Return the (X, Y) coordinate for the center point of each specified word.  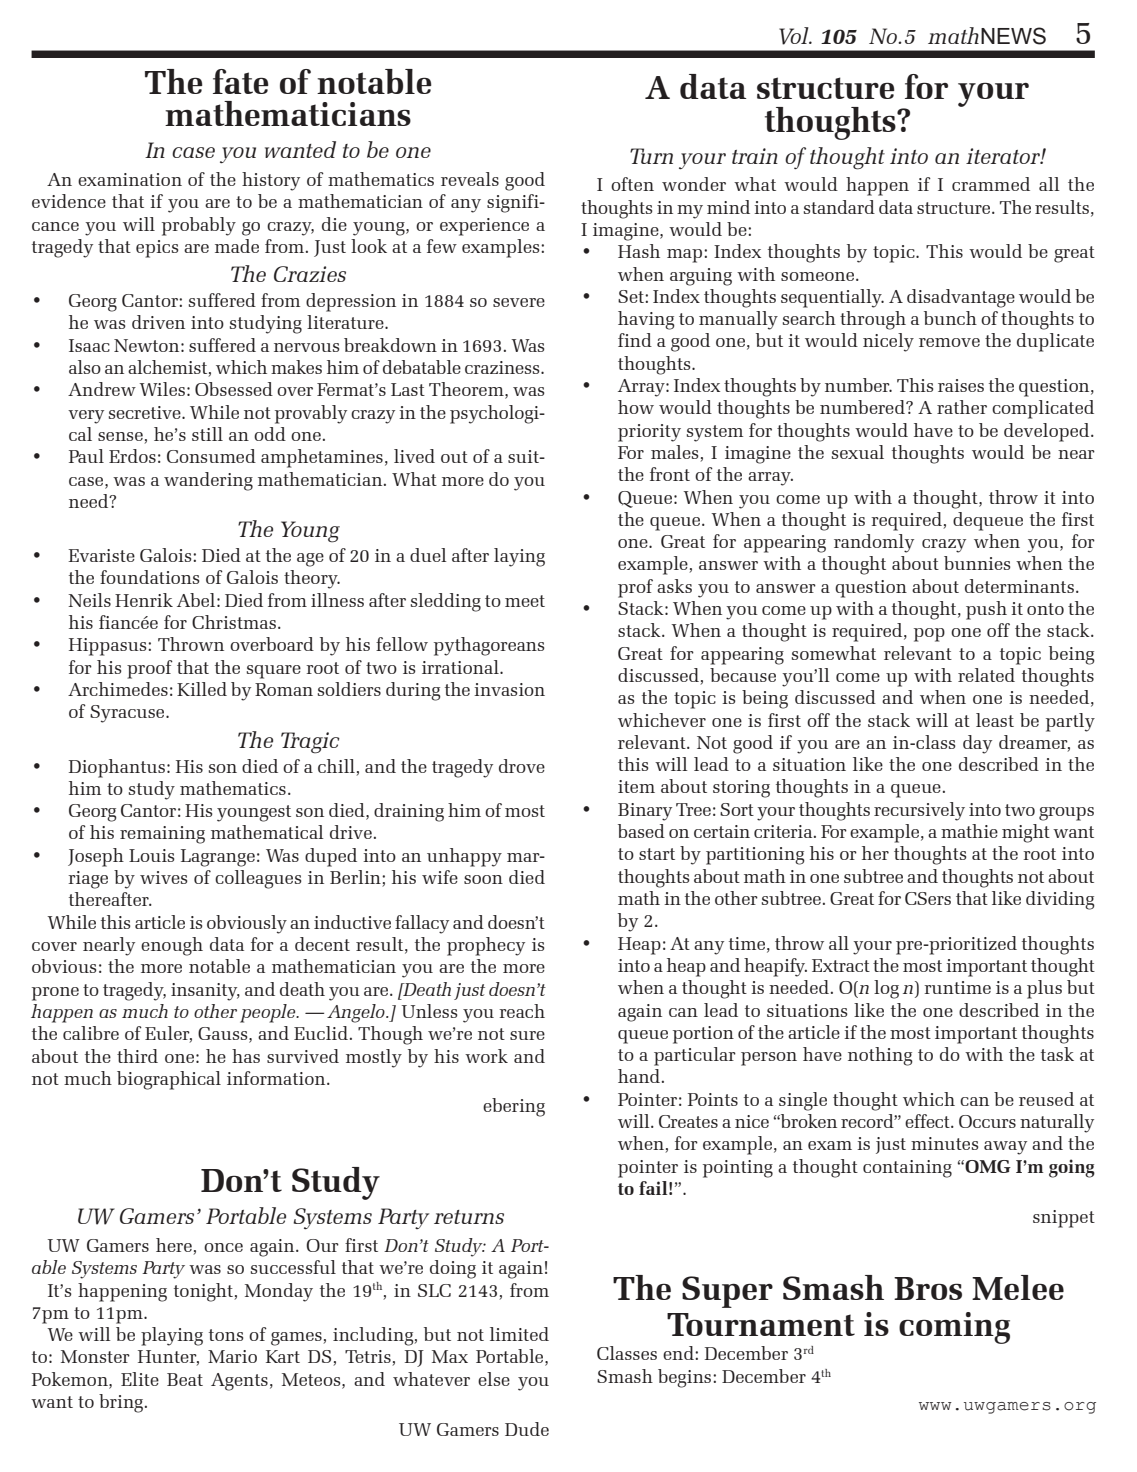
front (670, 474)
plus (1044, 989)
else (494, 1379)
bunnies (977, 563)
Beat (185, 1379)
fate (241, 81)
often (632, 184)
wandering (208, 481)
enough (172, 946)
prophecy (486, 946)
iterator (1004, 156)
